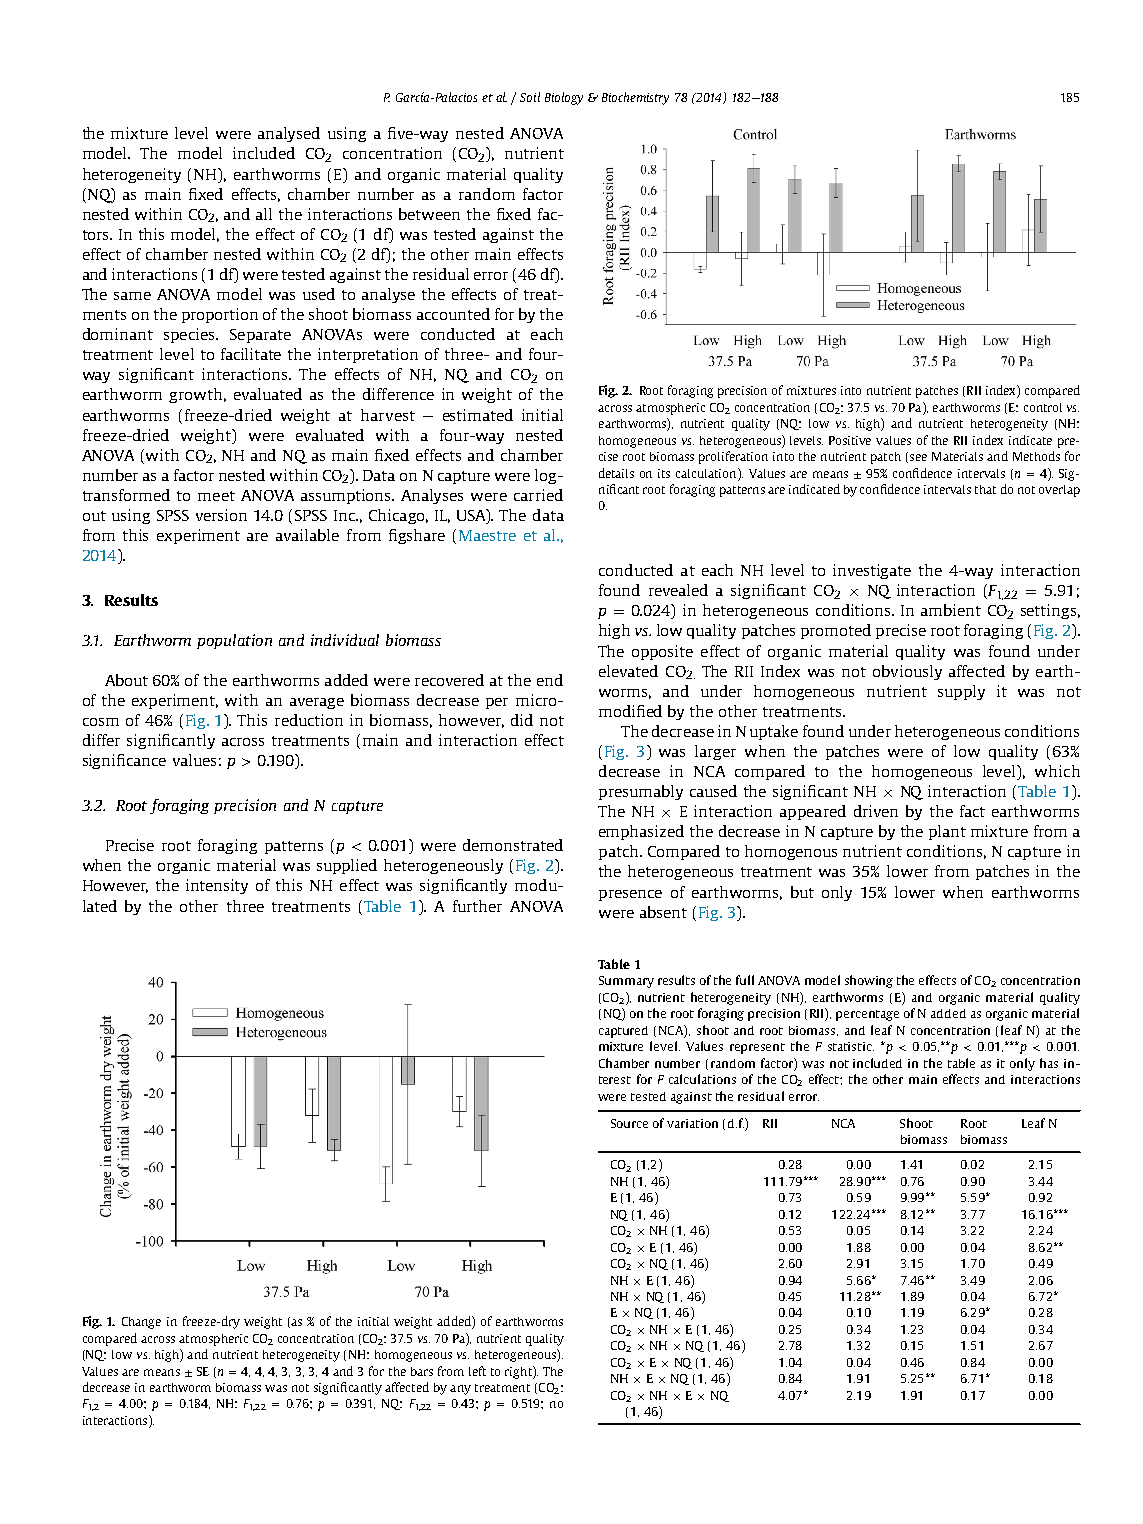 The image size is (1143, 1524). Describe the element at coordinates (216, 496) in the image. I see `meet` at that location.
